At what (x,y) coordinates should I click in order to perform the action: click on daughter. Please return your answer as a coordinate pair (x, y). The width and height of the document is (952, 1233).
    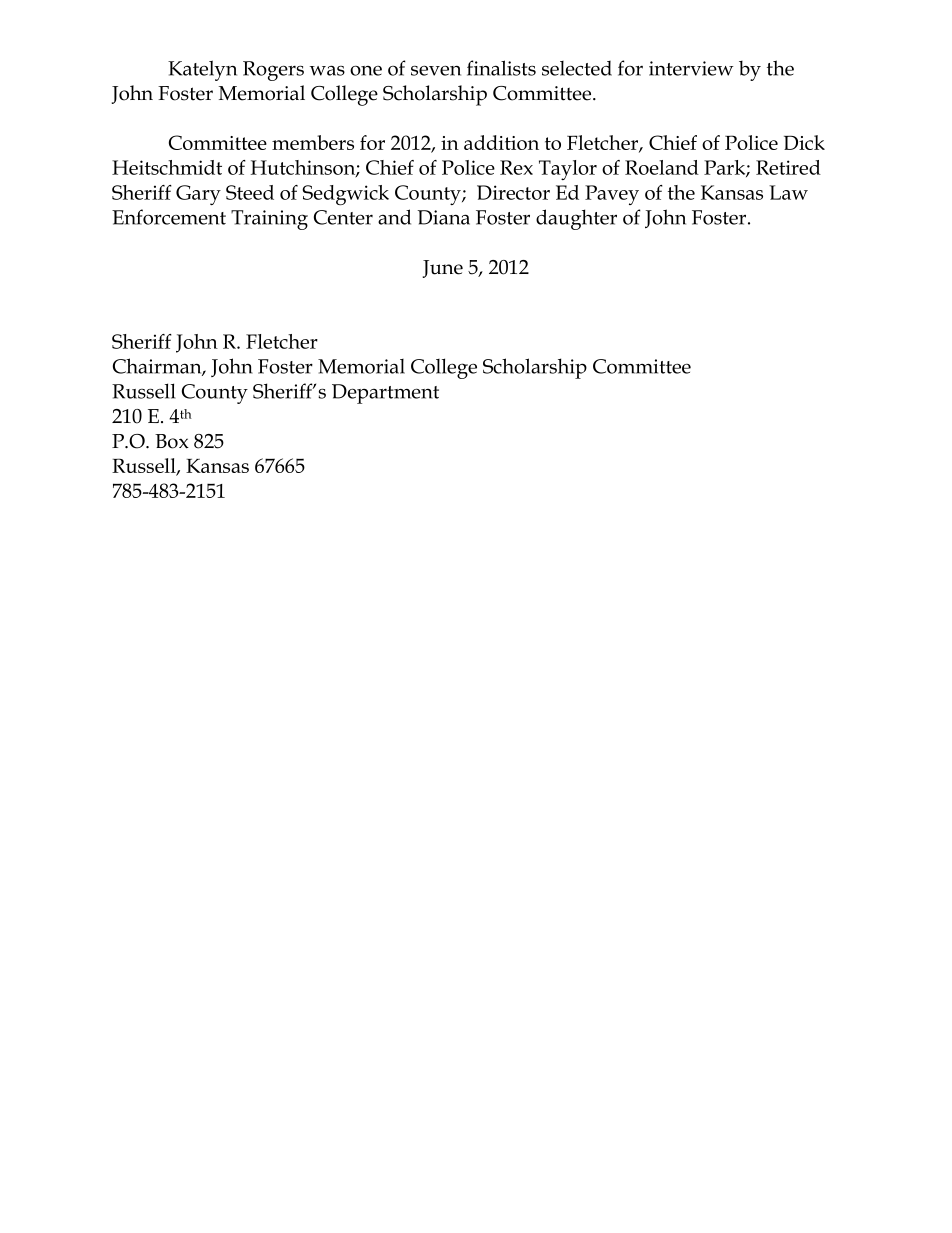
    Looking at the image, I should click on (576, 219).
